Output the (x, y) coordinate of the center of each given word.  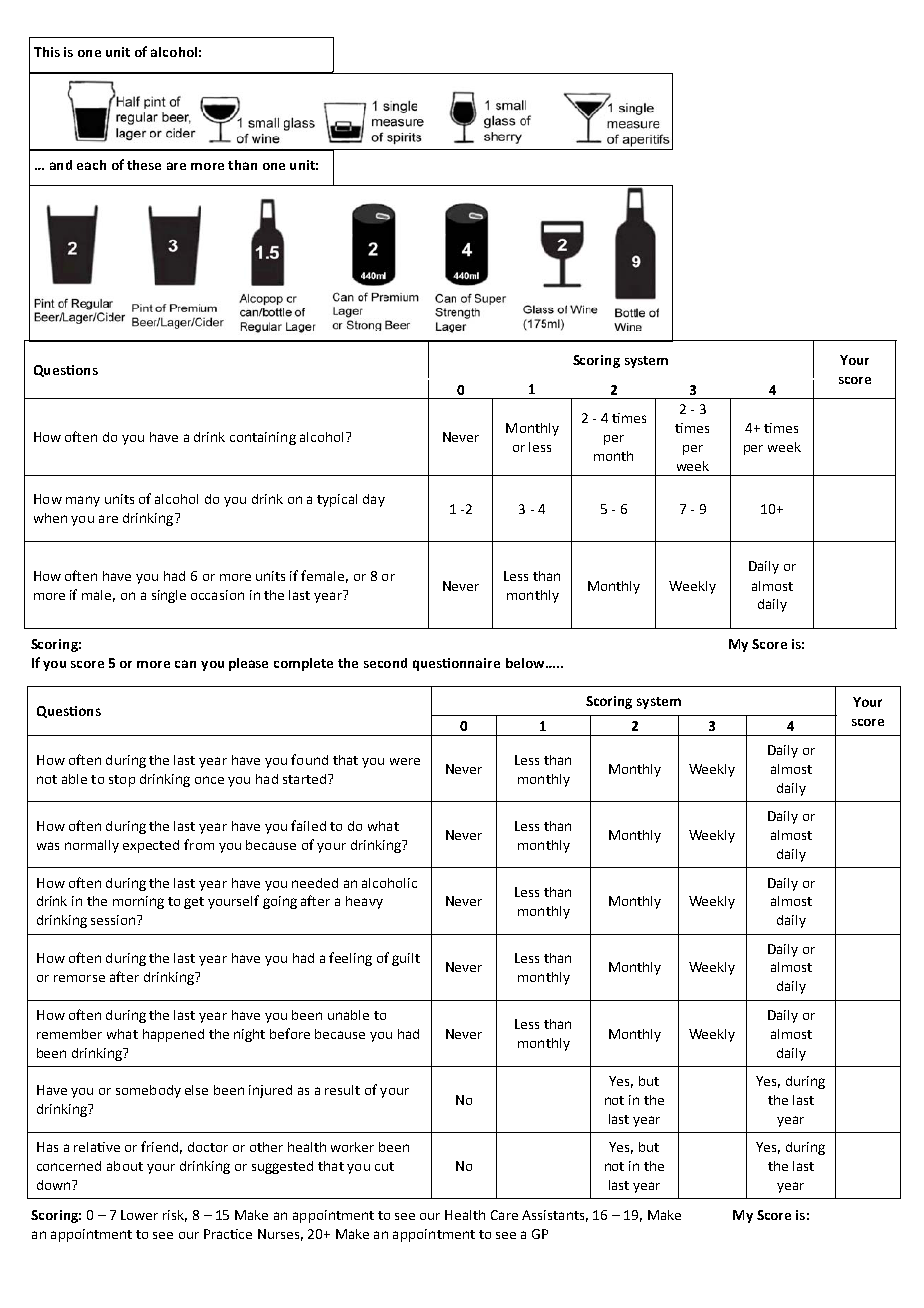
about (125, 1166)
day (374, 500)
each (91, 165)
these (144, 165)
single (169, 596)
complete (303, 664)
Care (504, 1215)
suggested (282, 1167)
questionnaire (456, 664)
